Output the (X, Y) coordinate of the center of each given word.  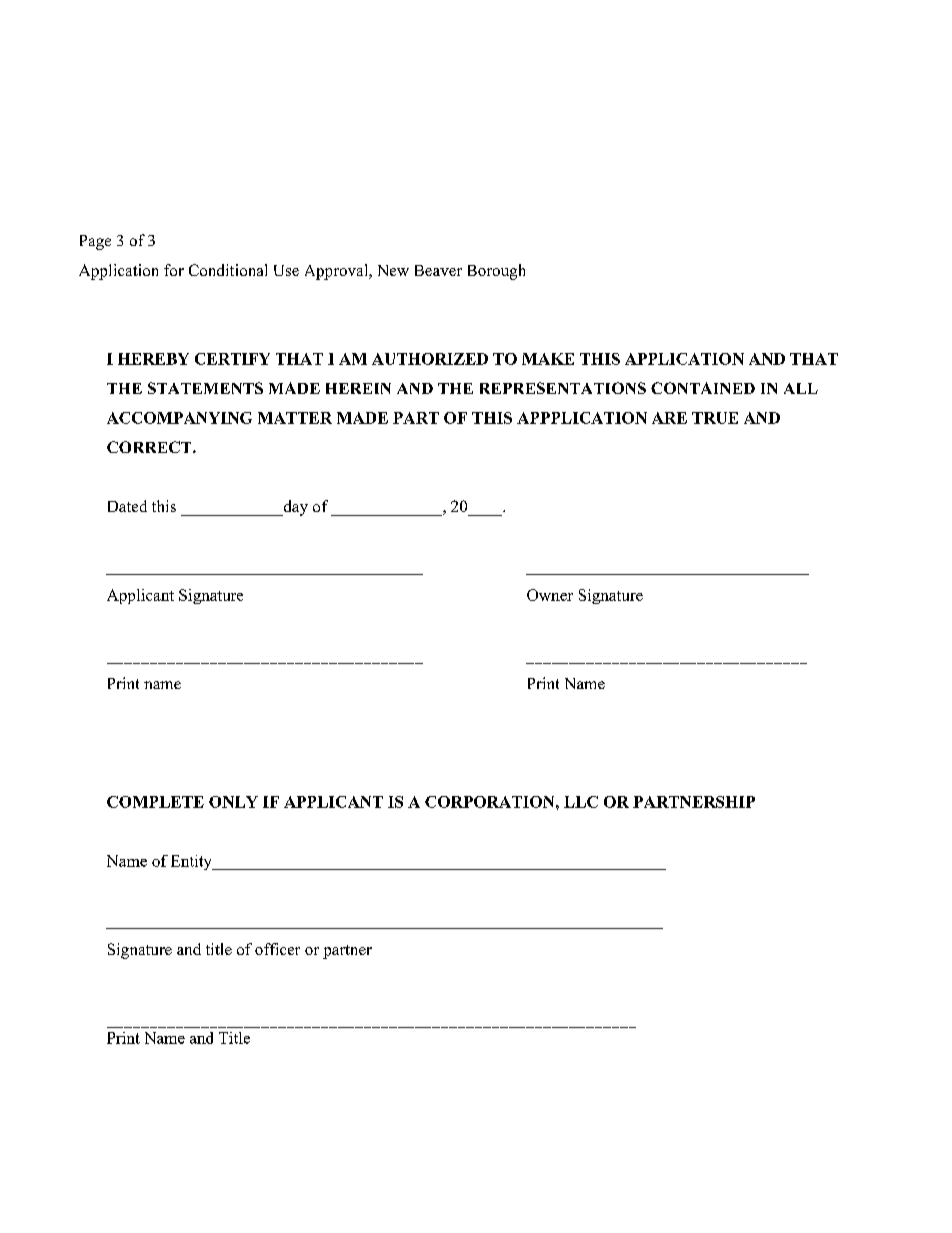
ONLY (233, 802)
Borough (496, 272)
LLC (581, 802)
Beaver (438, 270)
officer (277, 949)
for (174, 270)
